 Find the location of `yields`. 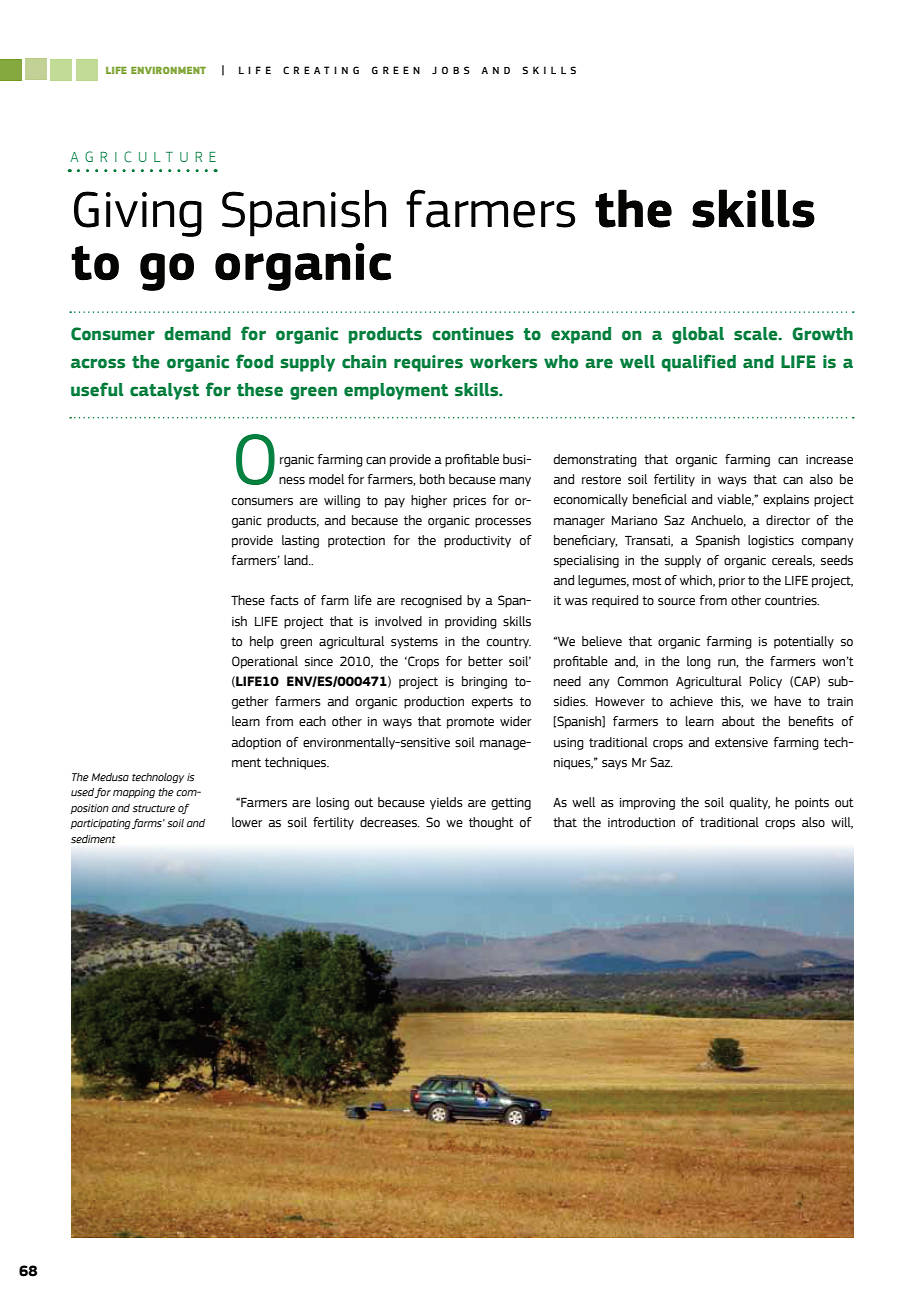

yields is located at coordinates (446, 803).
